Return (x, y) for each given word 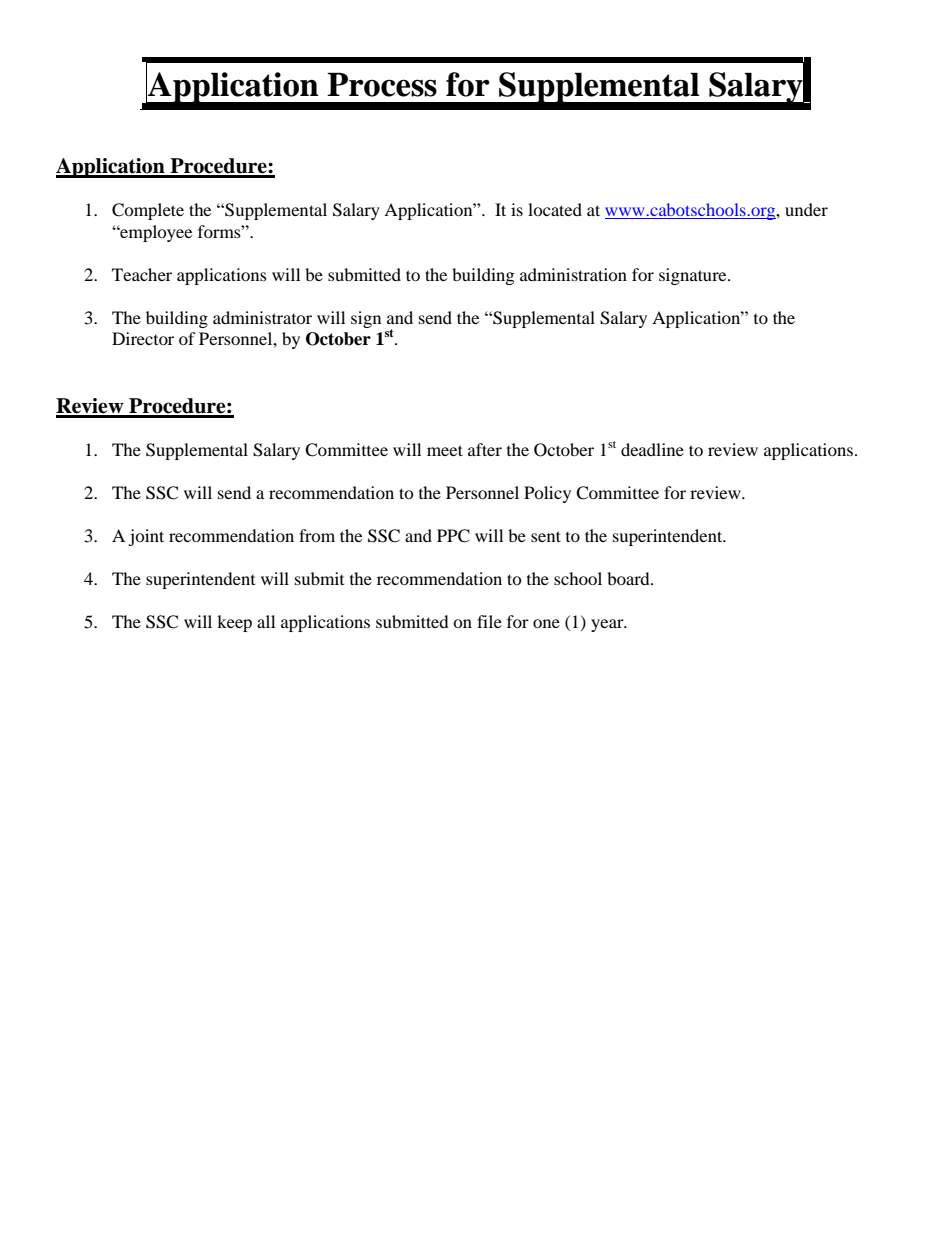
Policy (547, 494)
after (485, 449)
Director (143, 338)
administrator (262, 317)
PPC (453, 536)
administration (573, 274)
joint (146, 537)
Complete (148, 211)
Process (382, 84)
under (806, 209)
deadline (652, 449)
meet (445, 450)
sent (546, 536)
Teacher (142, 274)
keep (234, 623)
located (555, 209)
